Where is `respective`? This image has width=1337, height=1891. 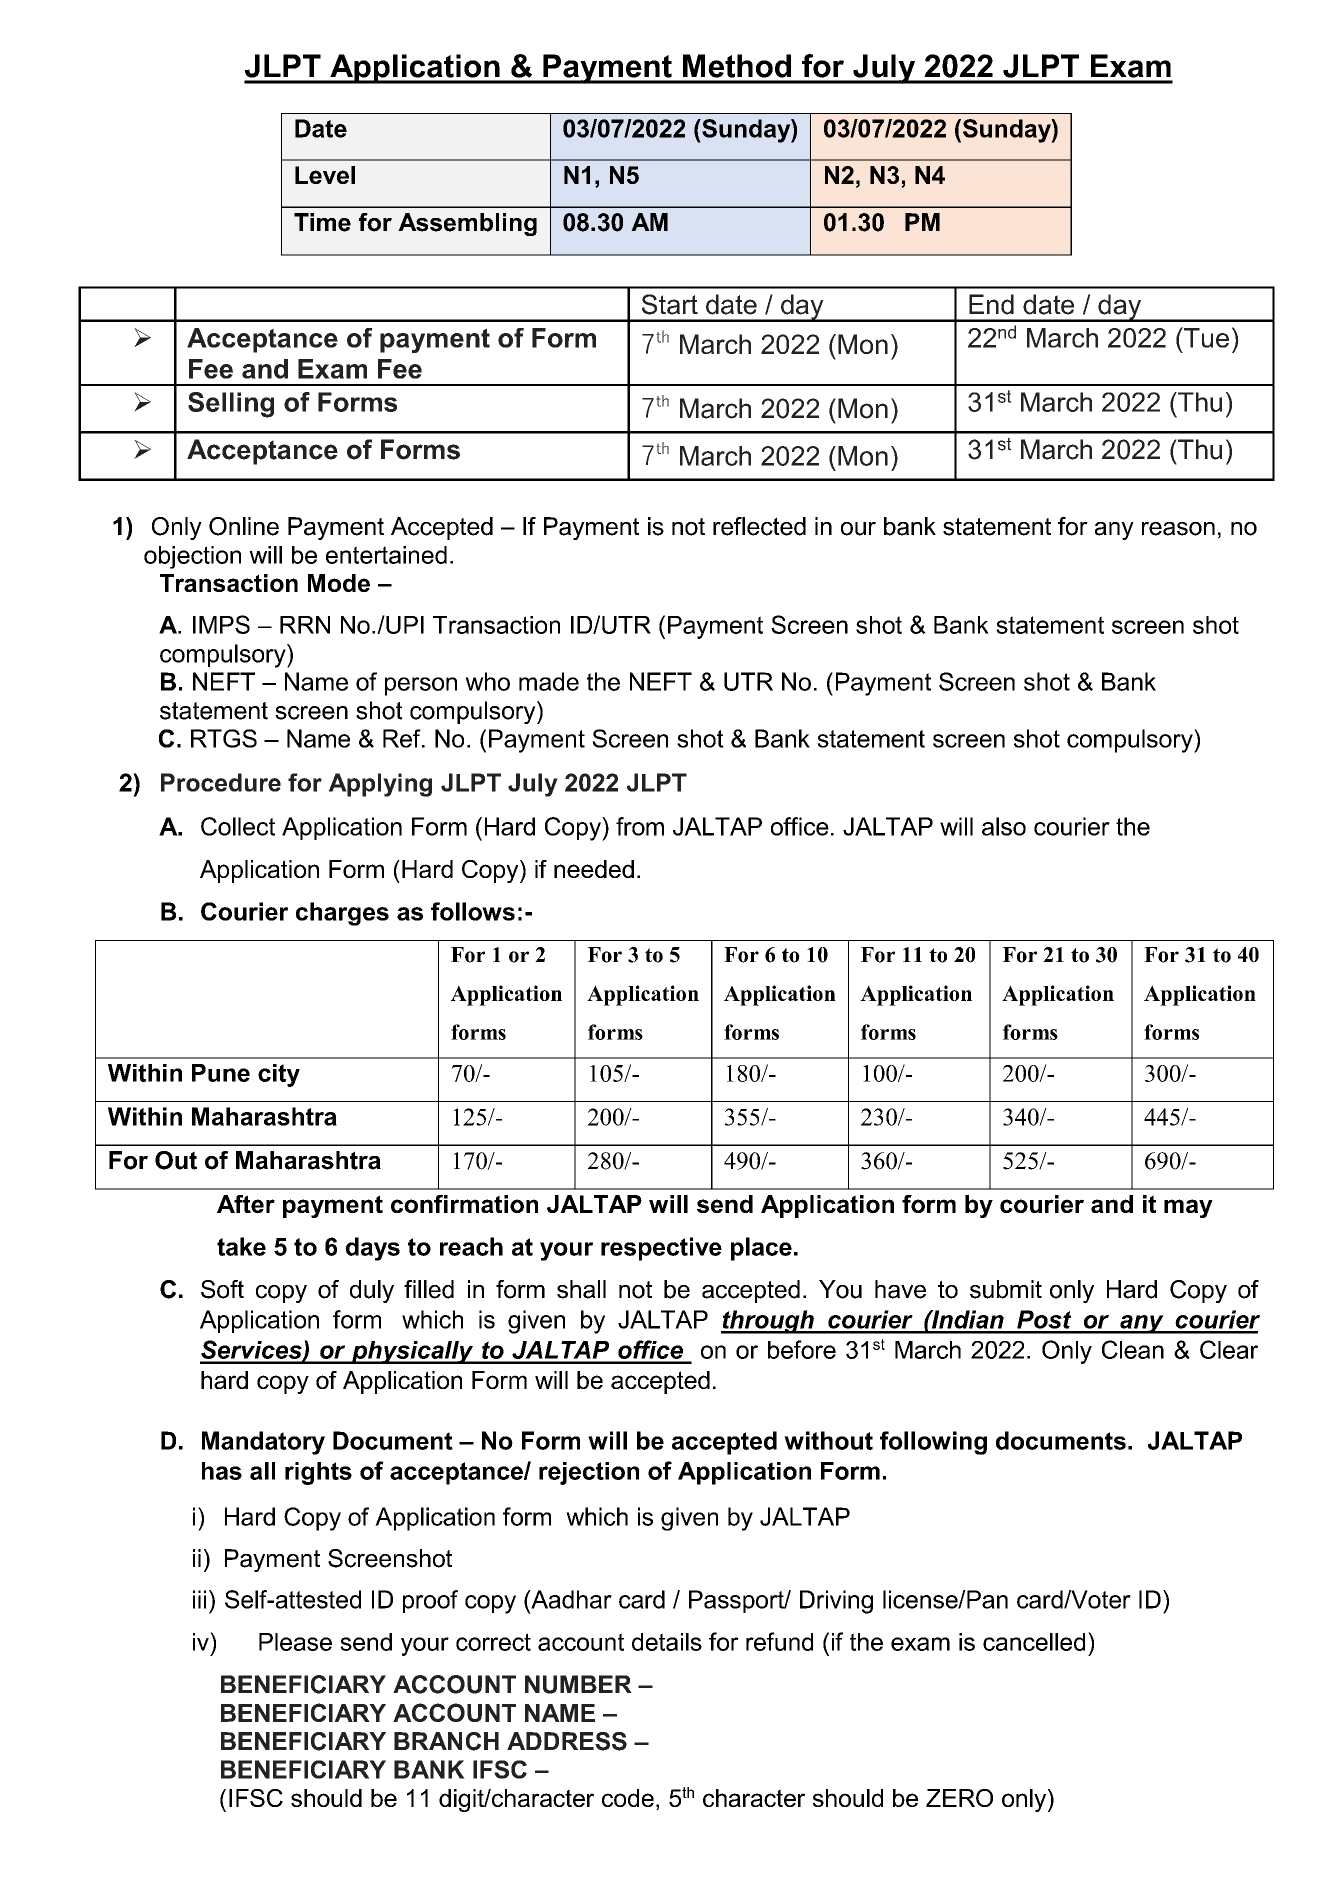
respective is located at coordinates (661, 1249).
